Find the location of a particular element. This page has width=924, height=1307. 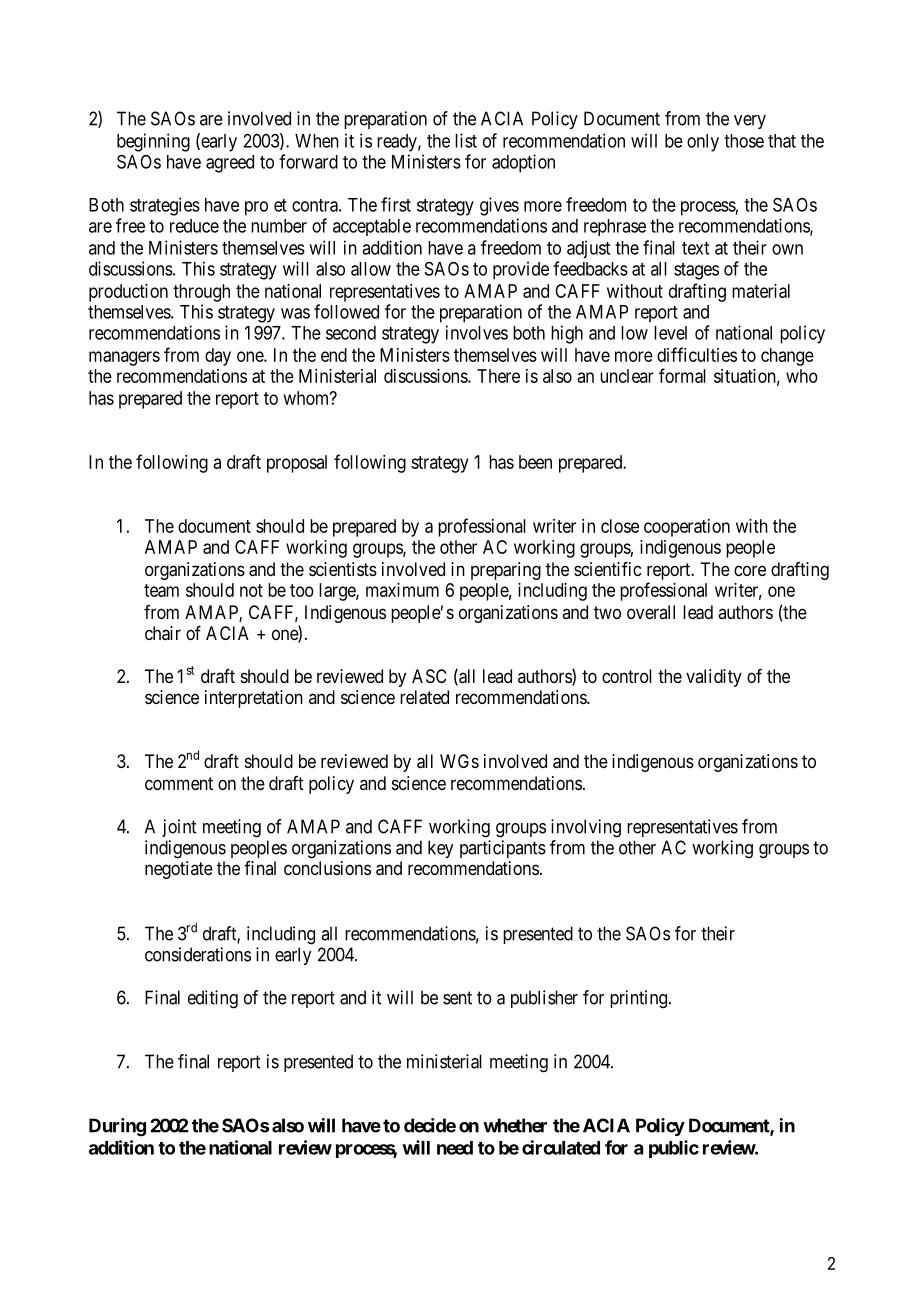

chair is located at coordinates (163, 633).
